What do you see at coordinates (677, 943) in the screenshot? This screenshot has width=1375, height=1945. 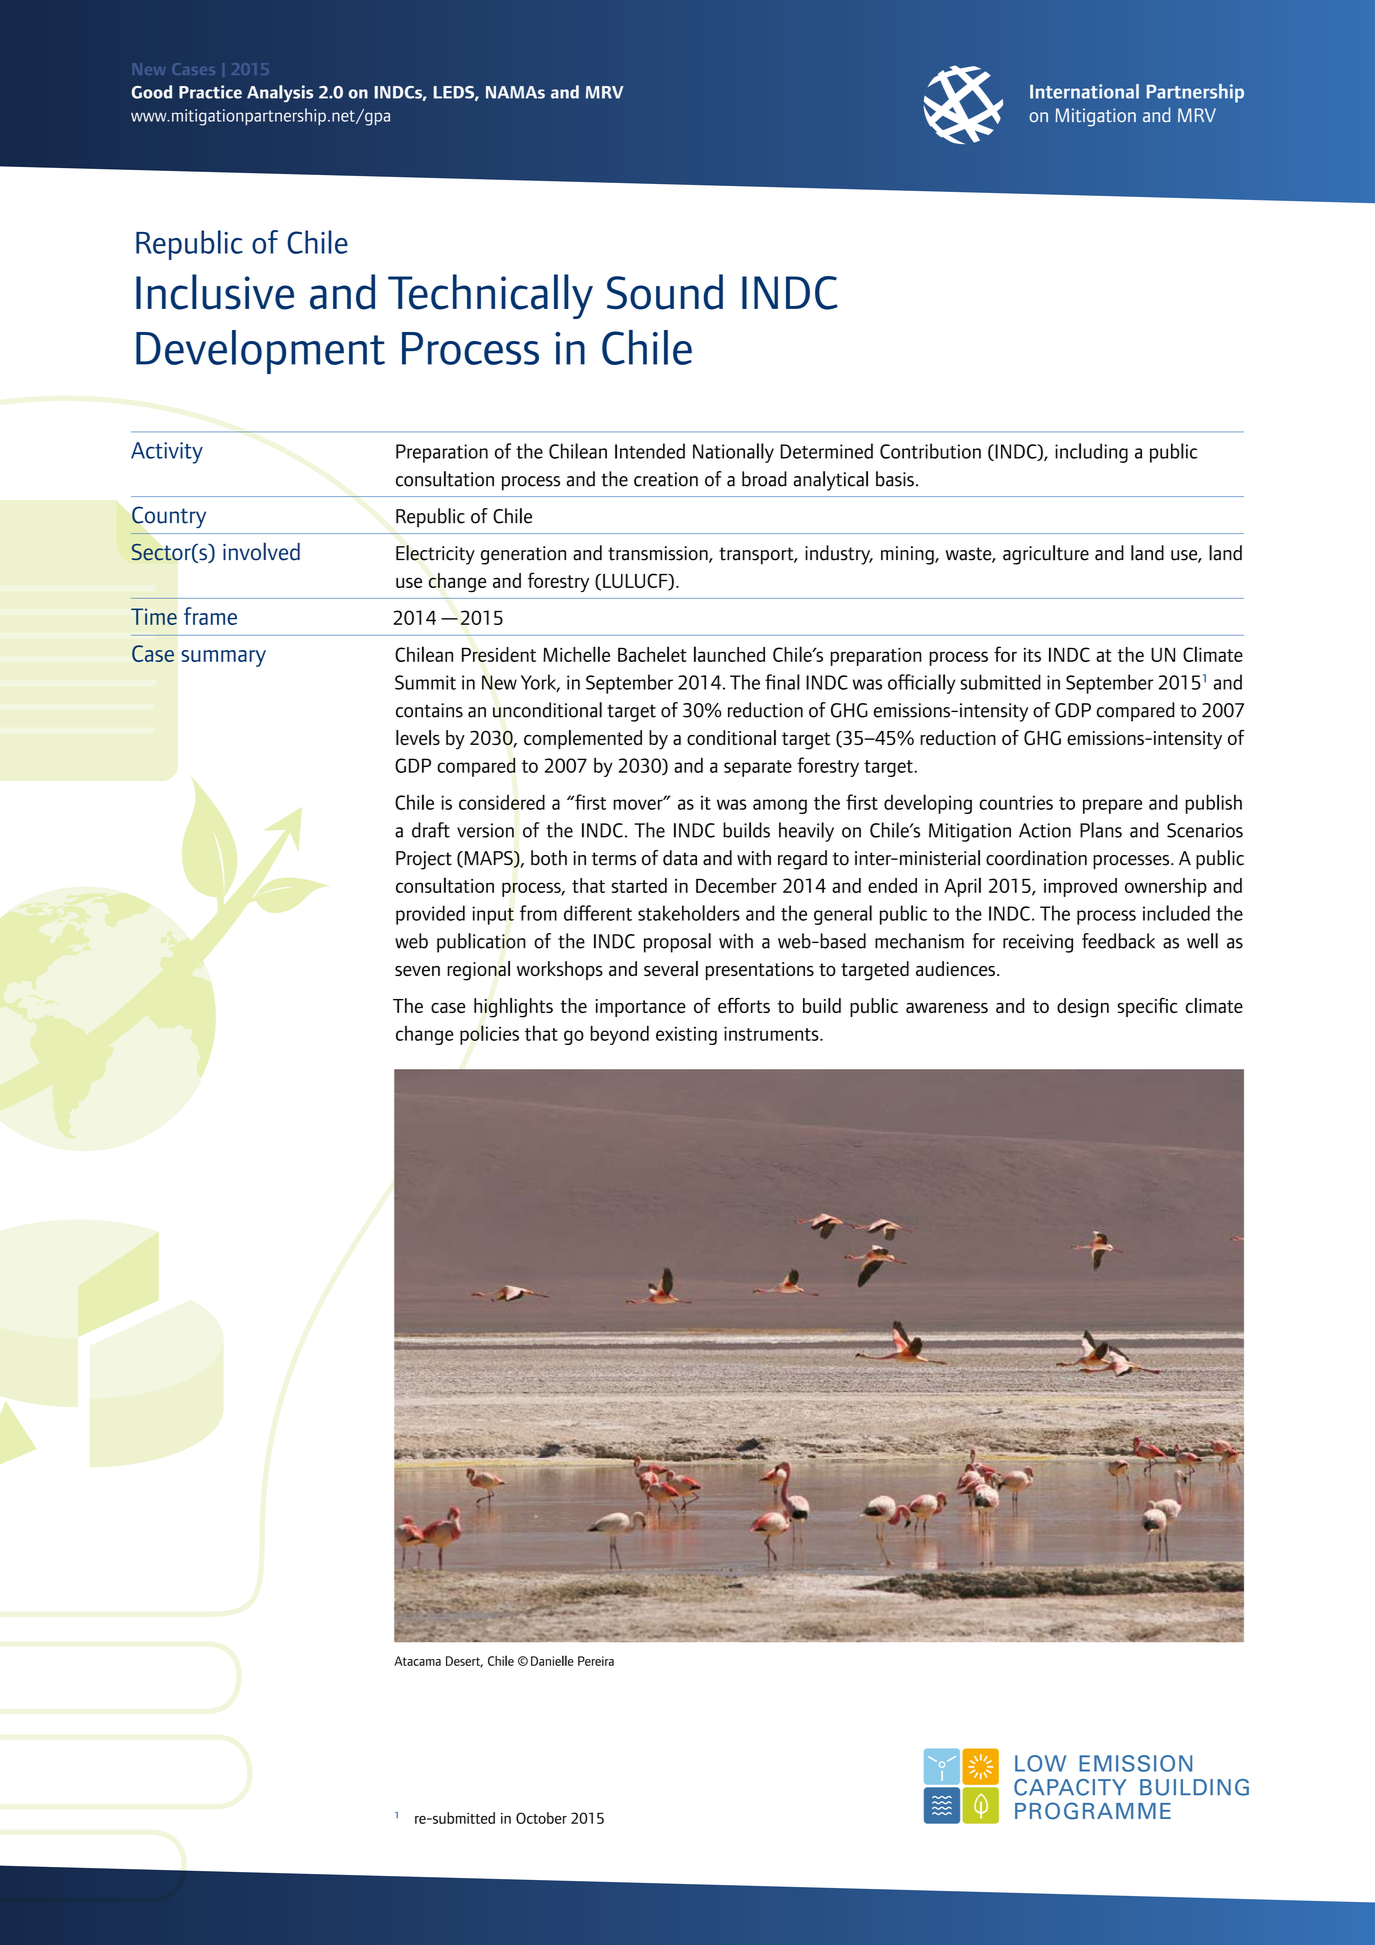 I see `proposal` at bounding box center [677, 943].
